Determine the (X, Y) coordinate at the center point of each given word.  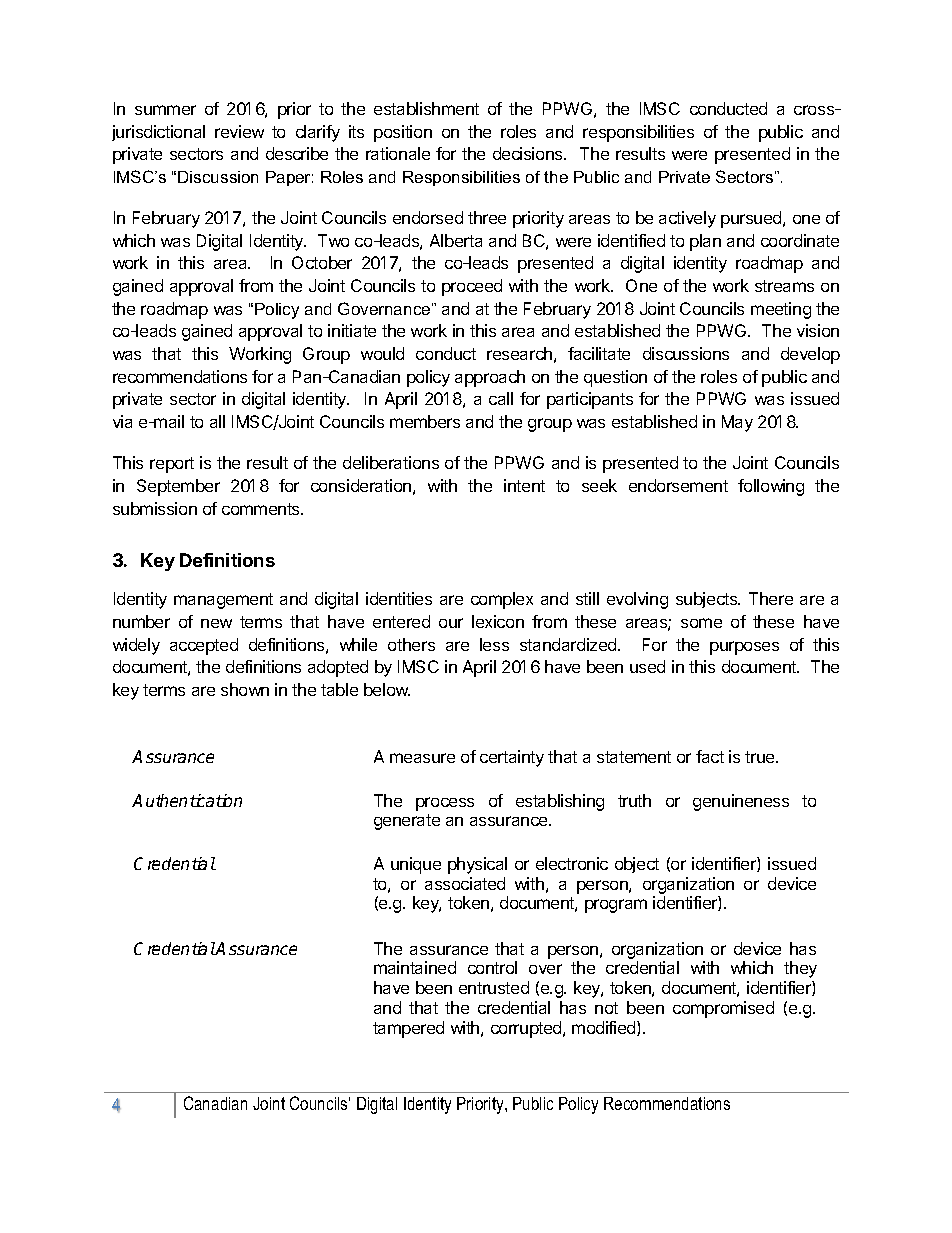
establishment (426, 108)
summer (165, 110)
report (172, 465)
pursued (752, 219)
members (425, 421)
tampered (408, 1029)
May (737, 423)
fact (710, 756)
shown (245, 689)
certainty (512, 758)
